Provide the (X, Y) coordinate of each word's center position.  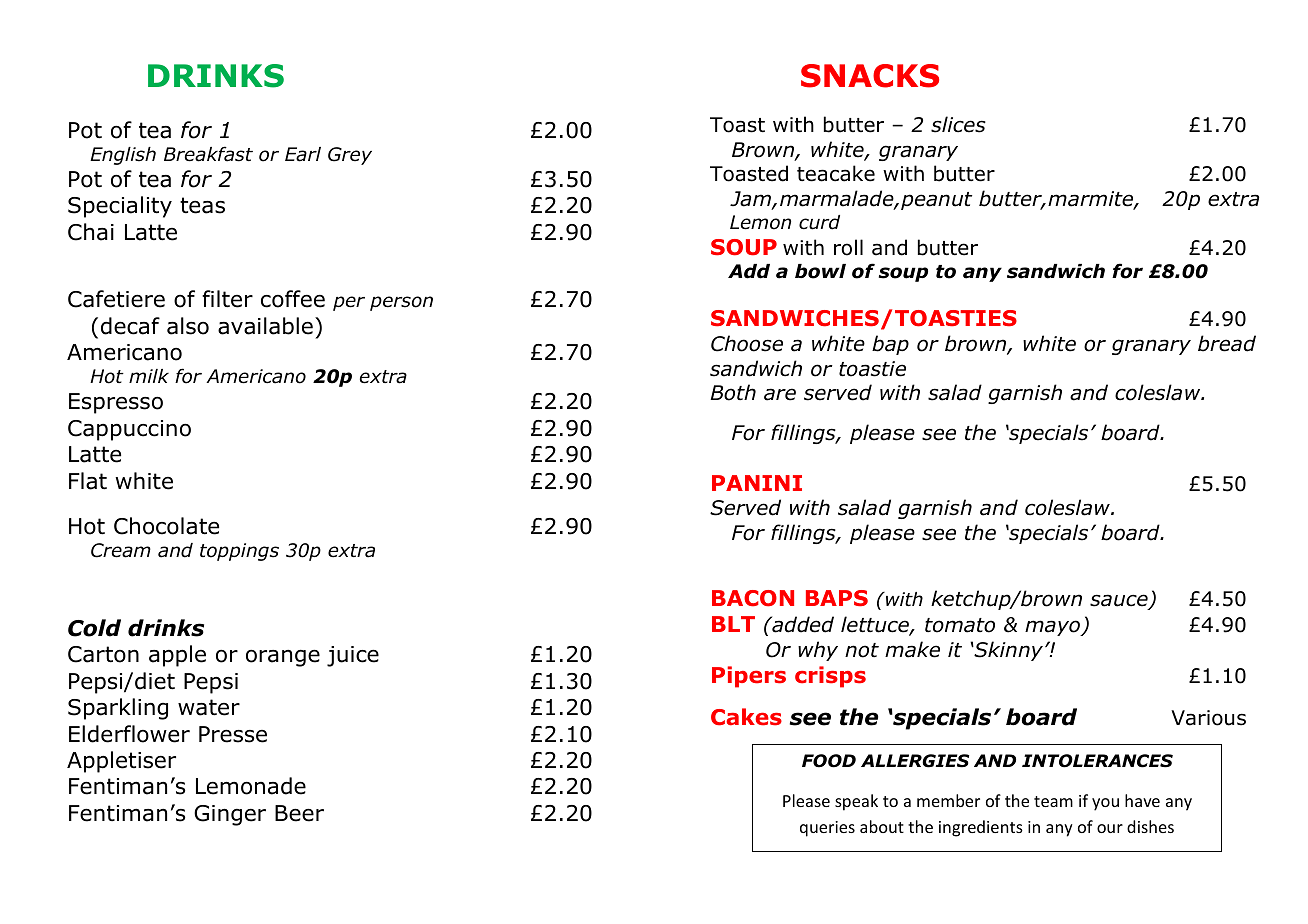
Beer (299, 813)
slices (958, 124)
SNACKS (870, 76)
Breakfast (208, 154)
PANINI (757, 483)
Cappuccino (129, 430)
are (780, 394)
